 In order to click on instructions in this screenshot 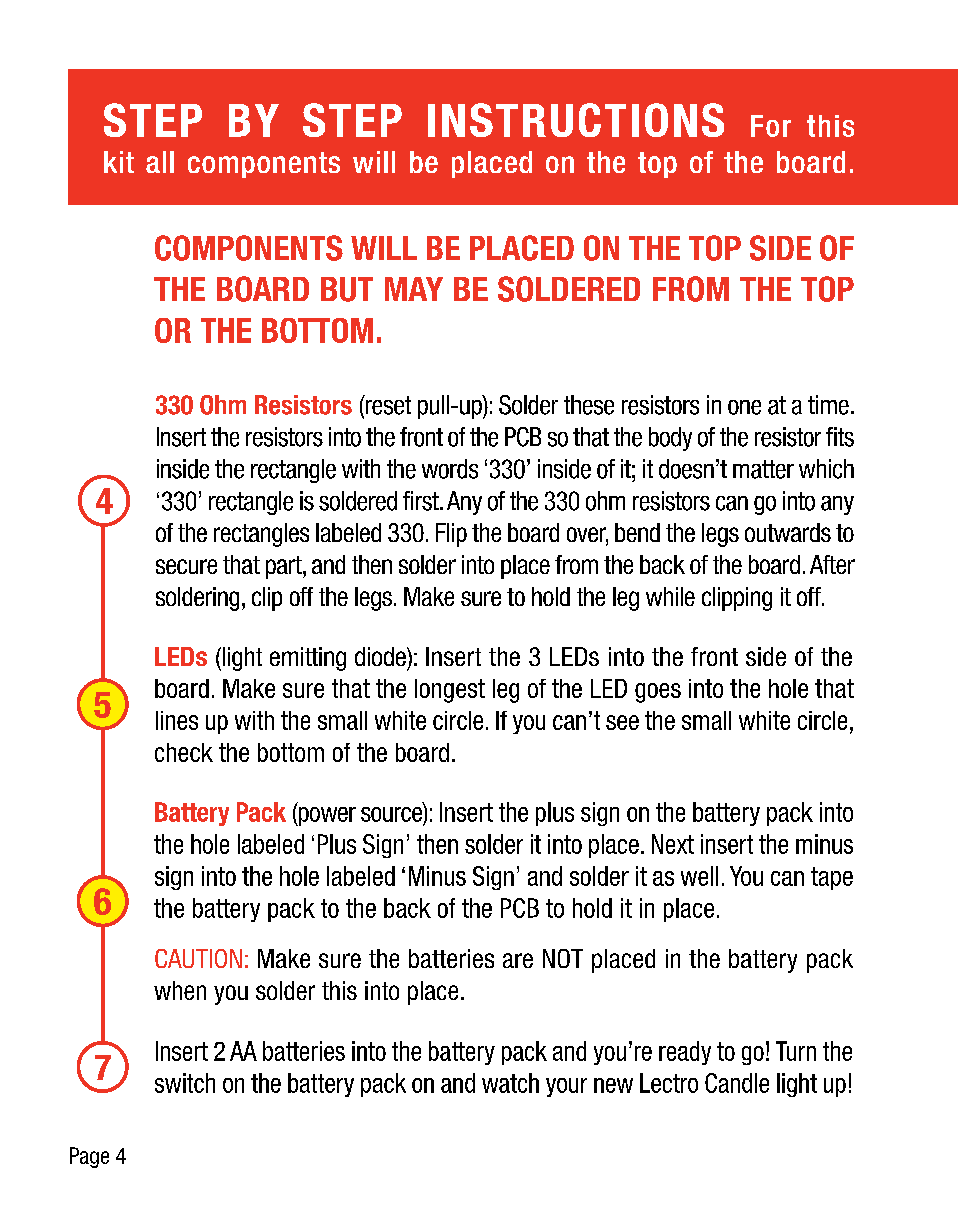, I will do `click(576, 120)`.
